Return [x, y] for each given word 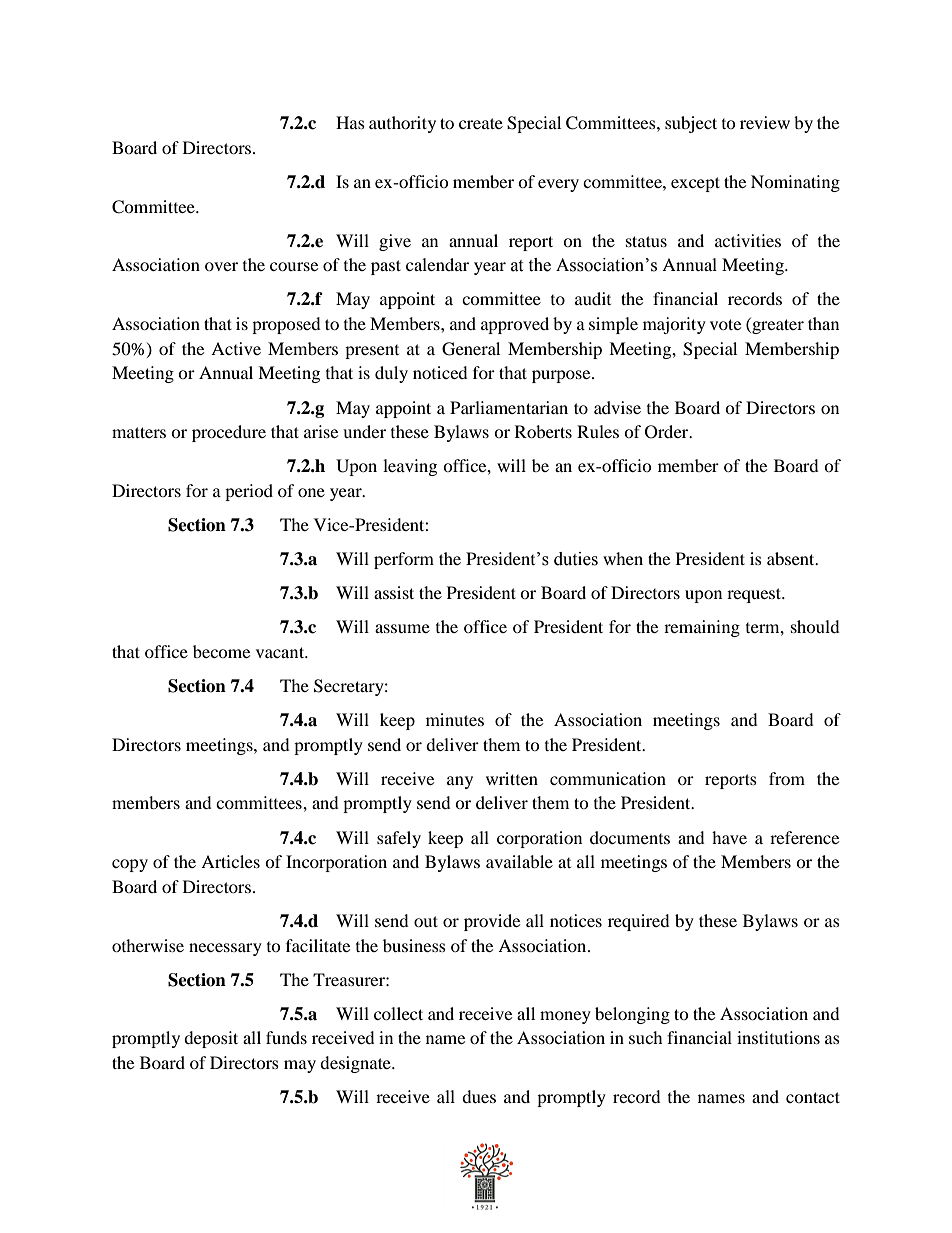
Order [668, 432]
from [787, 778]
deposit [211, 1039]
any [460, 782]
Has [350, 122]
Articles [230, 861]
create [481, 123]
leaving [410, 467]
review [765, 122]
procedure [229, 433]
